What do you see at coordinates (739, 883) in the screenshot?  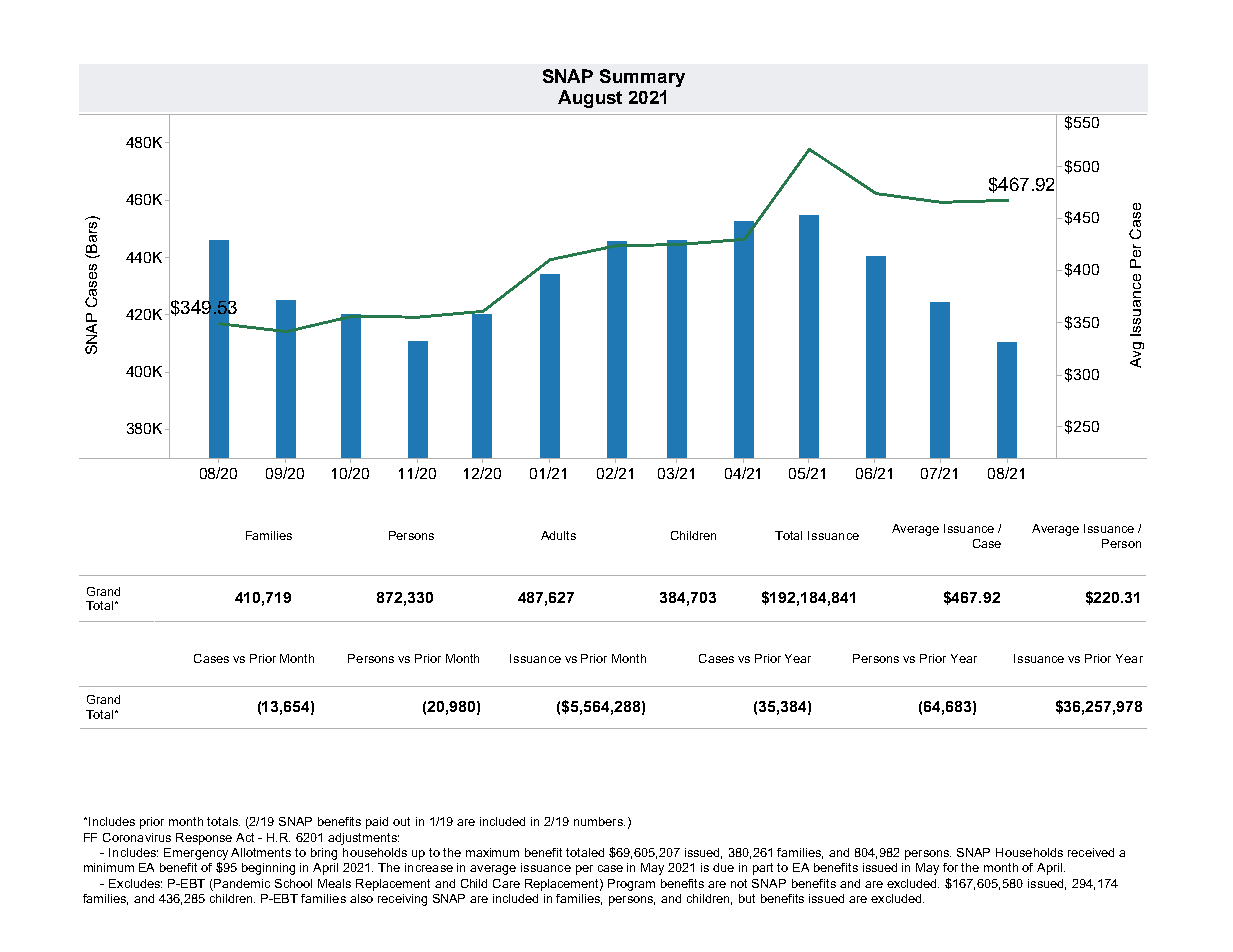 I see `not` at bounding box center [739, 883].
